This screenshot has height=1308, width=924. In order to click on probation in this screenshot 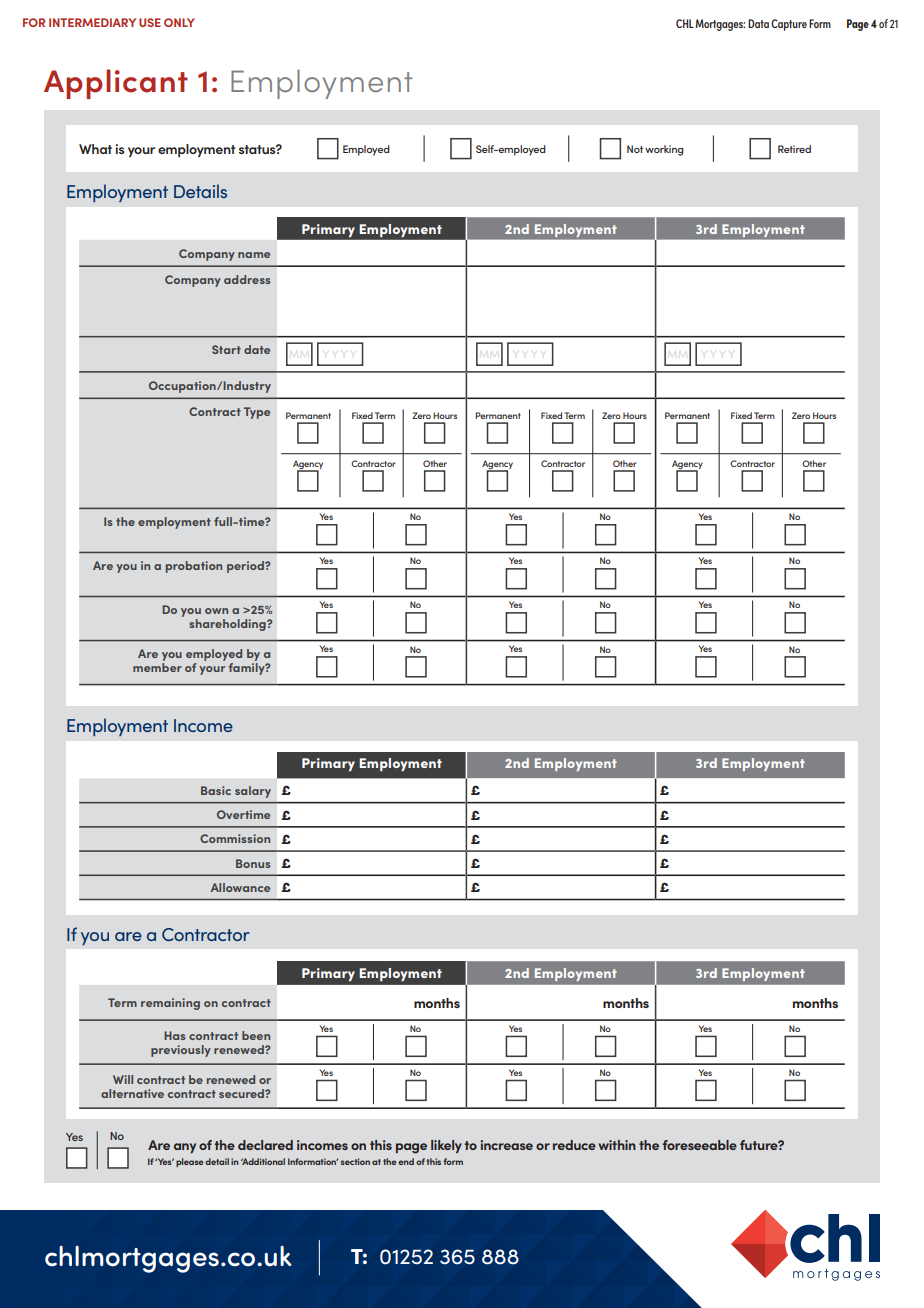, I will do `click(194, 567)`.
